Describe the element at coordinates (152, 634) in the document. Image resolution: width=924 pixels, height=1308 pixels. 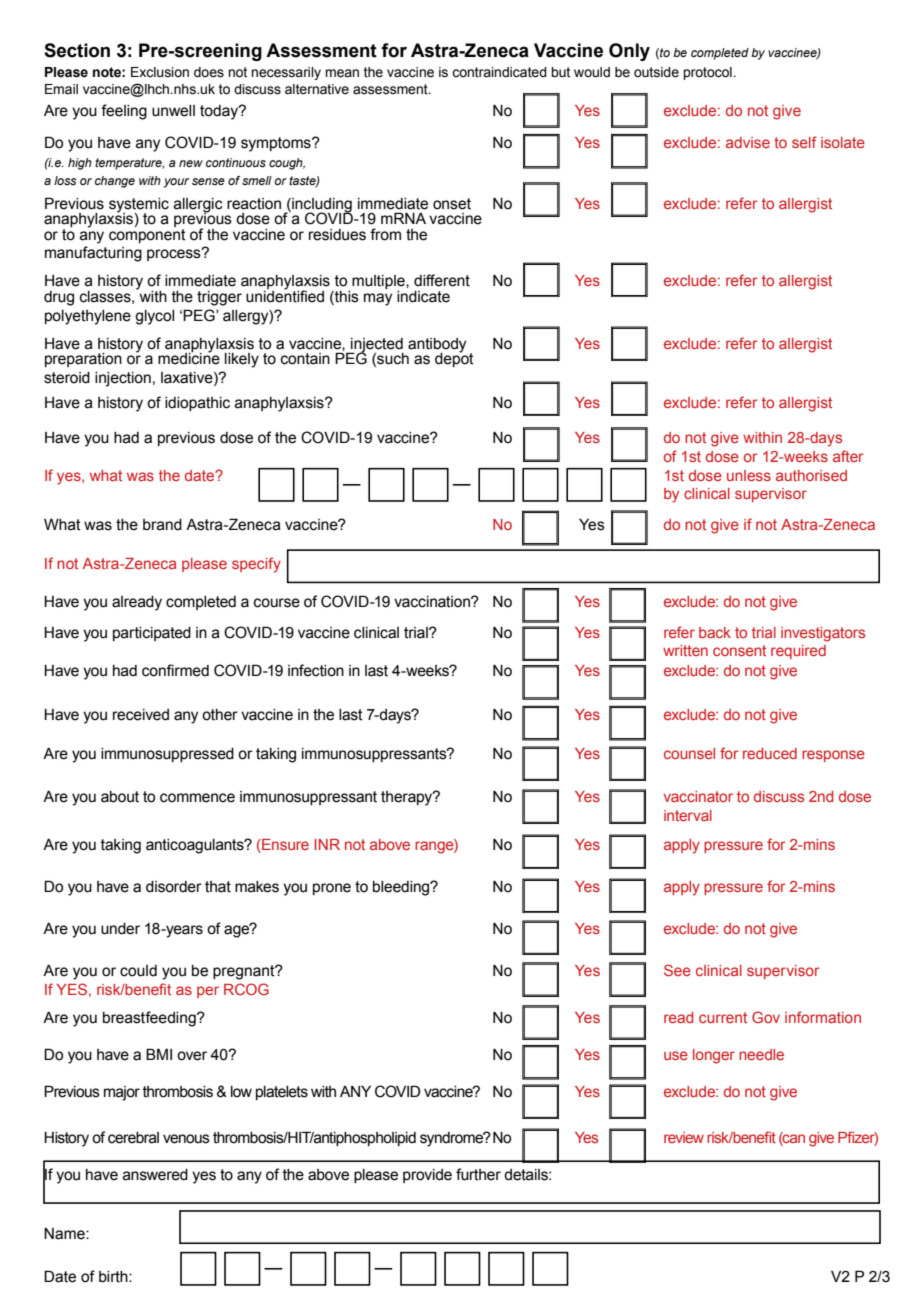
I see `participated` at that location.
